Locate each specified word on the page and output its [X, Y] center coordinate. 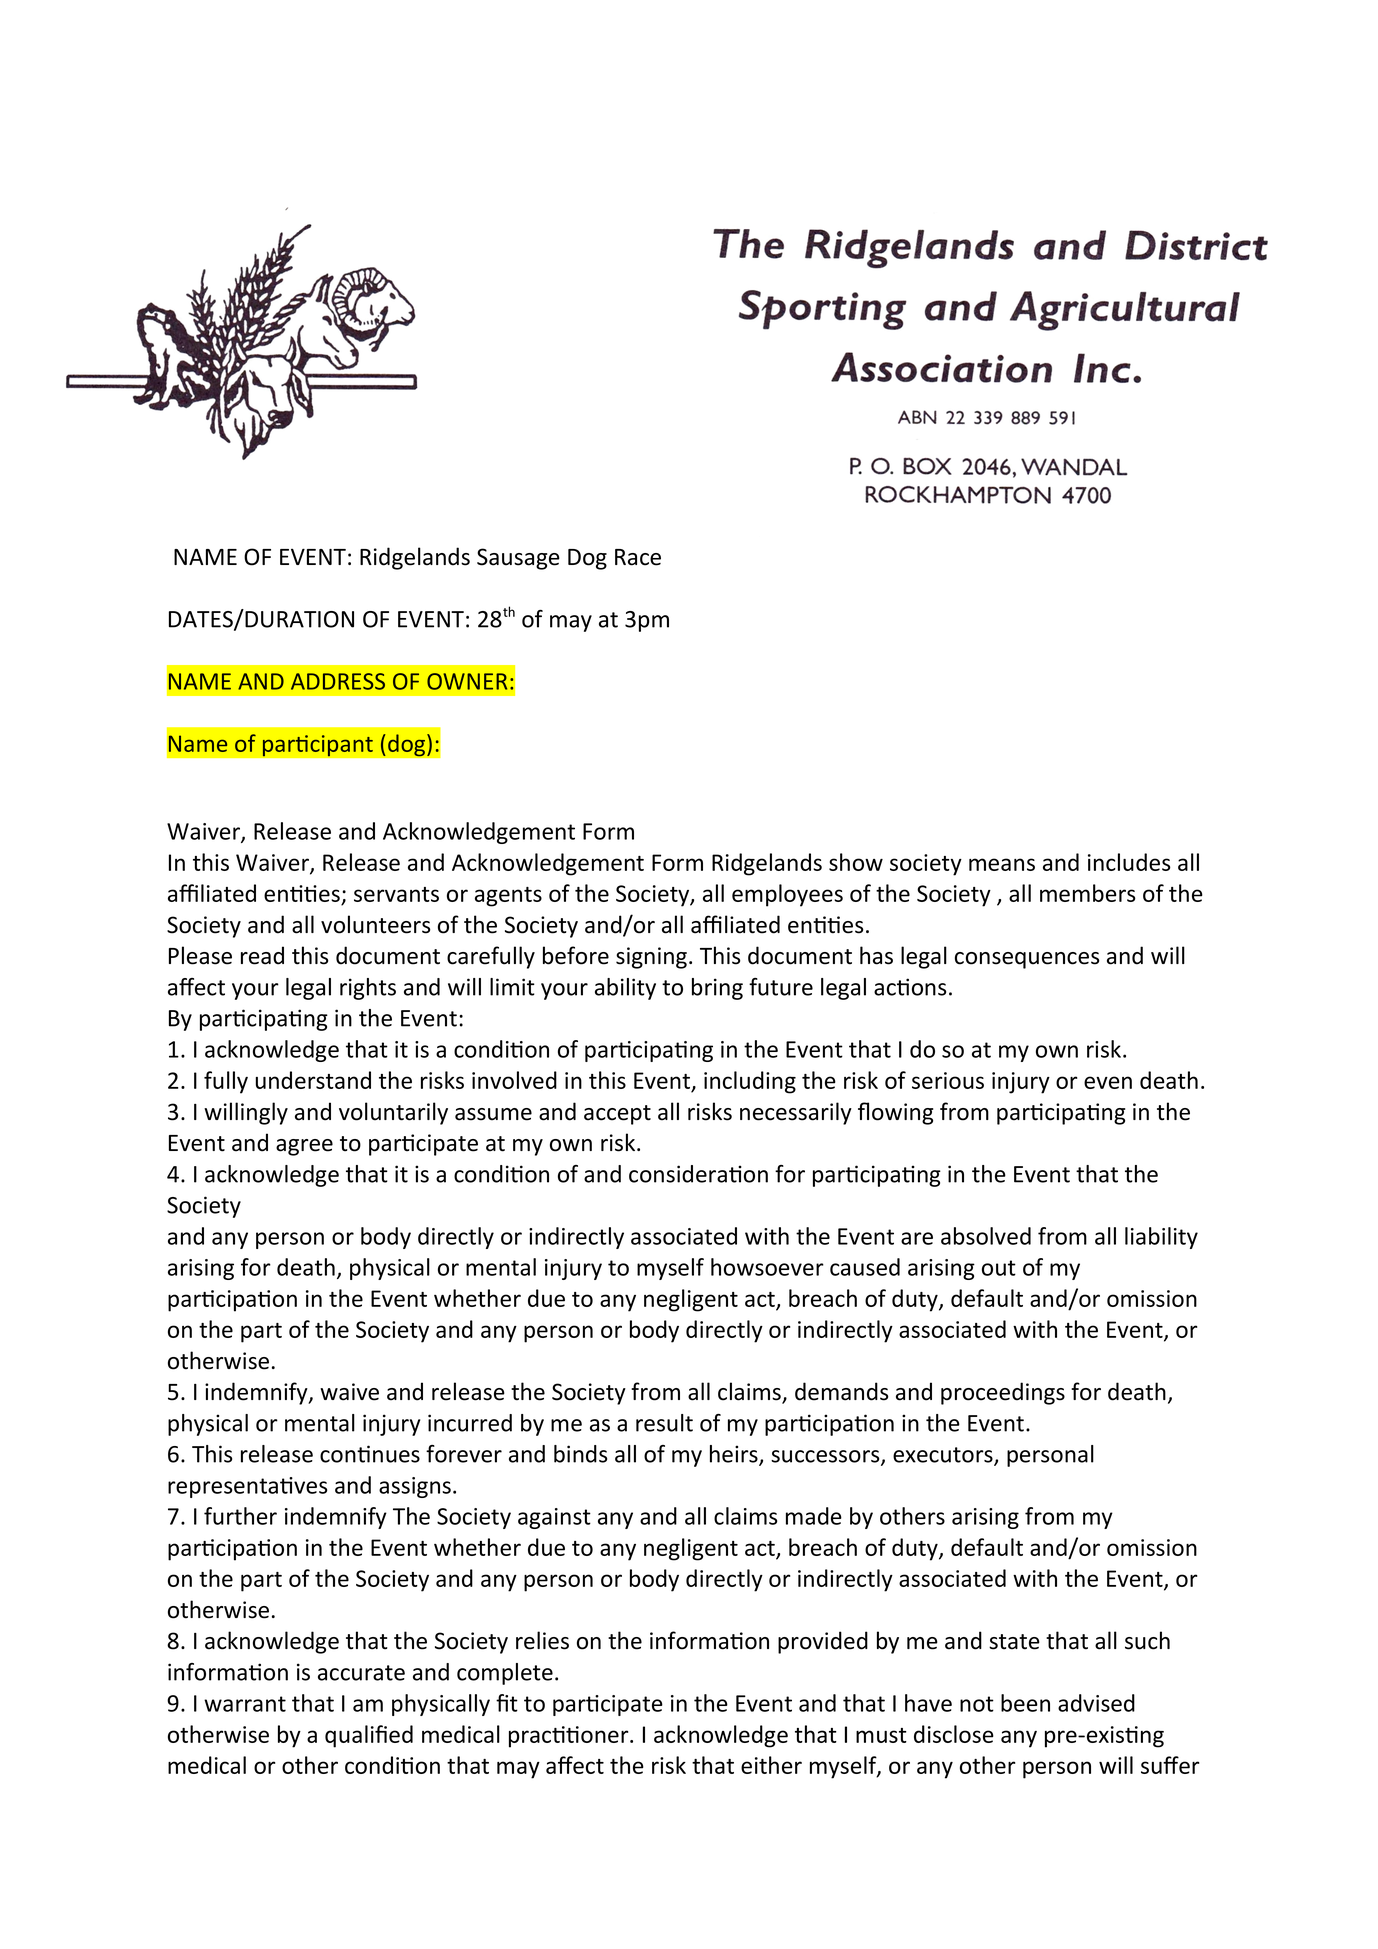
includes [1129, 862]
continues [370, 1454]
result [664, 1423]
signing [651, 958]
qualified [369, 1736]
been [1025, 1703]
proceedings [1003, 1393]
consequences [1027, 960]
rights [368, 989]
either [771, 1765]
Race [638, 557]
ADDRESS [338, 681]
